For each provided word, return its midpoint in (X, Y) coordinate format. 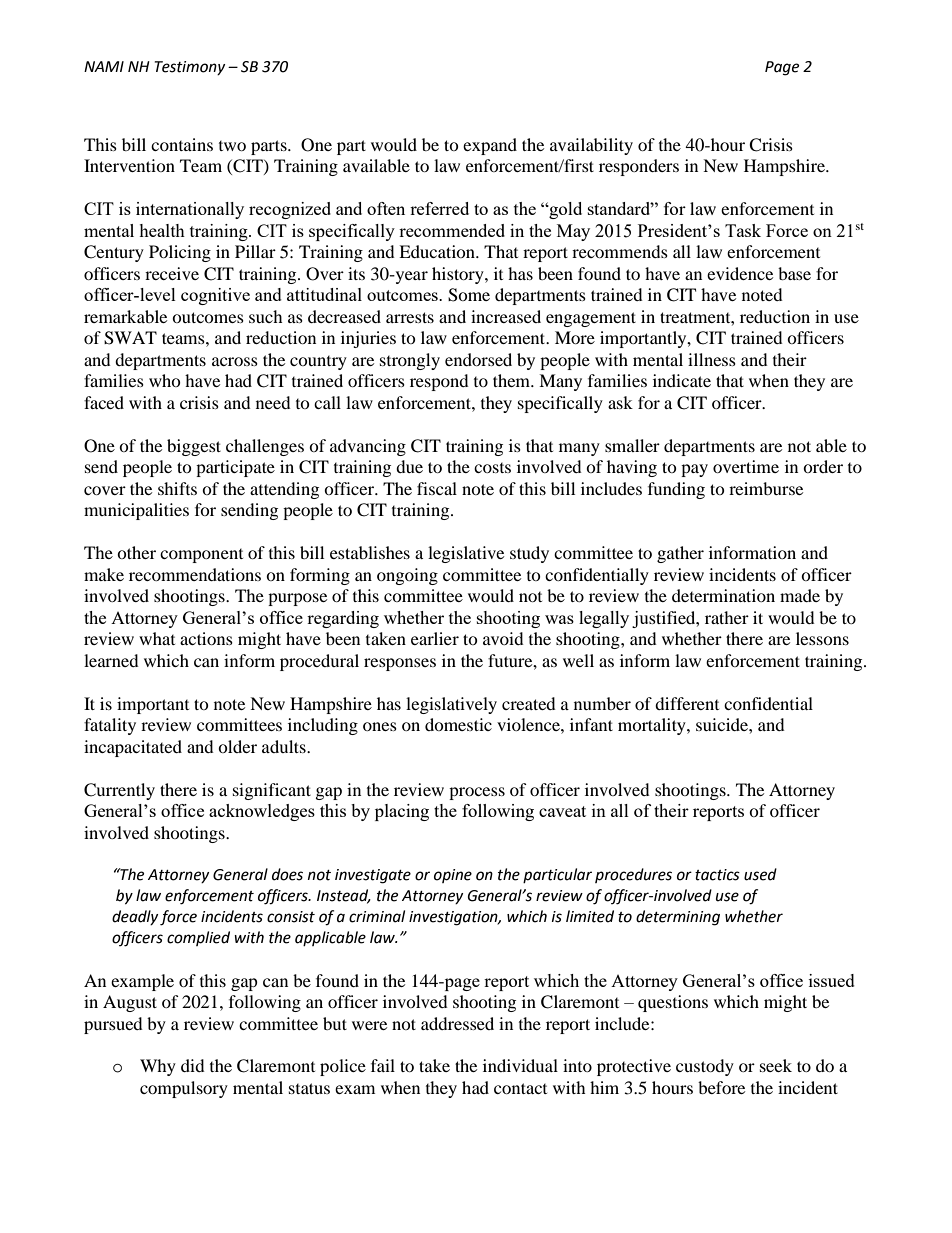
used (760, 874)
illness (712, 359)
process (477, 793)
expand (490, 146)
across (235, 361)
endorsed (478, 359)
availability (591, 146)
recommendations (195, 574)
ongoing (407, 576)
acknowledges (262, 812)
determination (723, 595)
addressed (457, 1023)
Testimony (189, 68)
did (193, 1065)
